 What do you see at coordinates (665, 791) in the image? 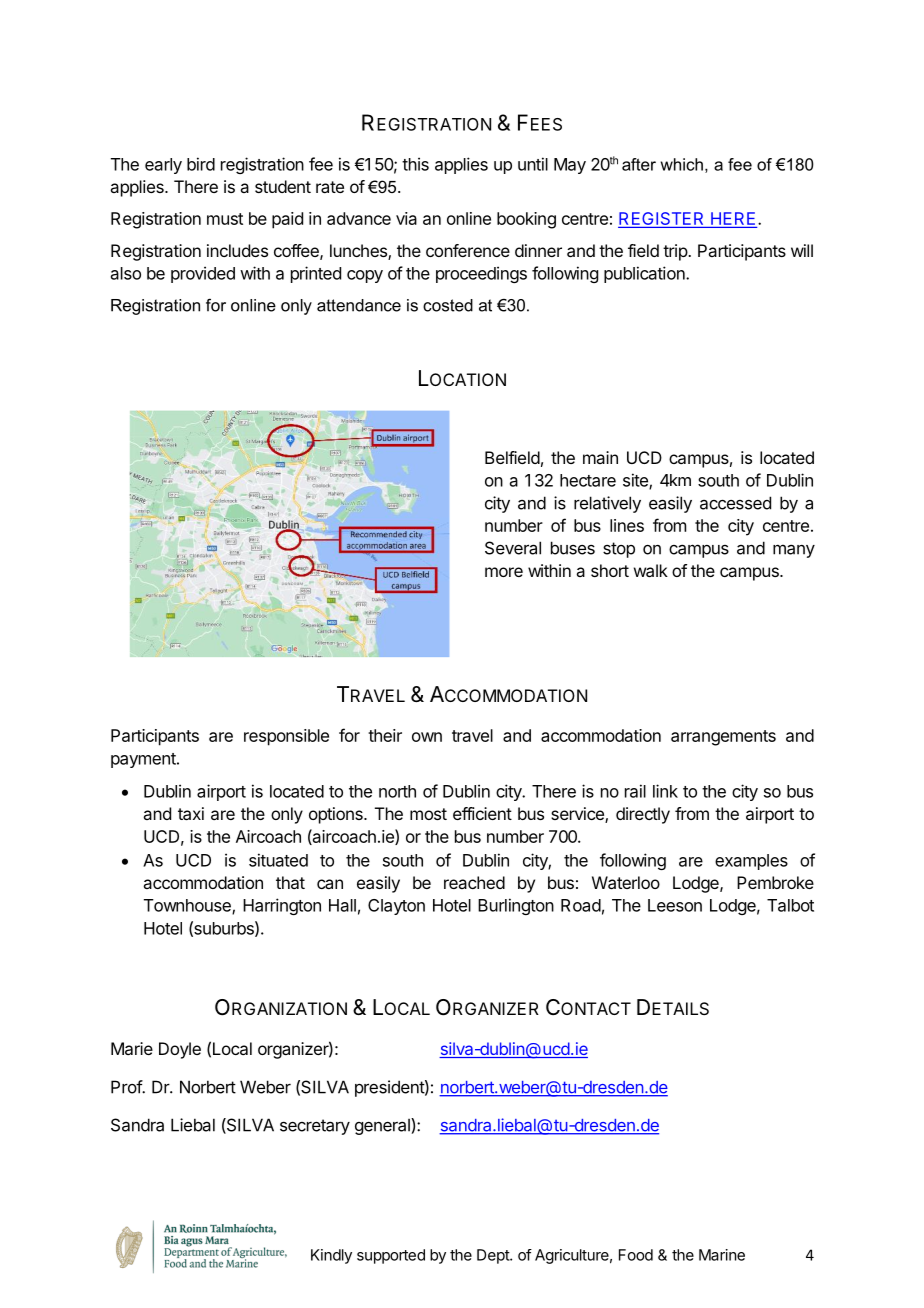
I see `link` at bounding box center [665, 791].
